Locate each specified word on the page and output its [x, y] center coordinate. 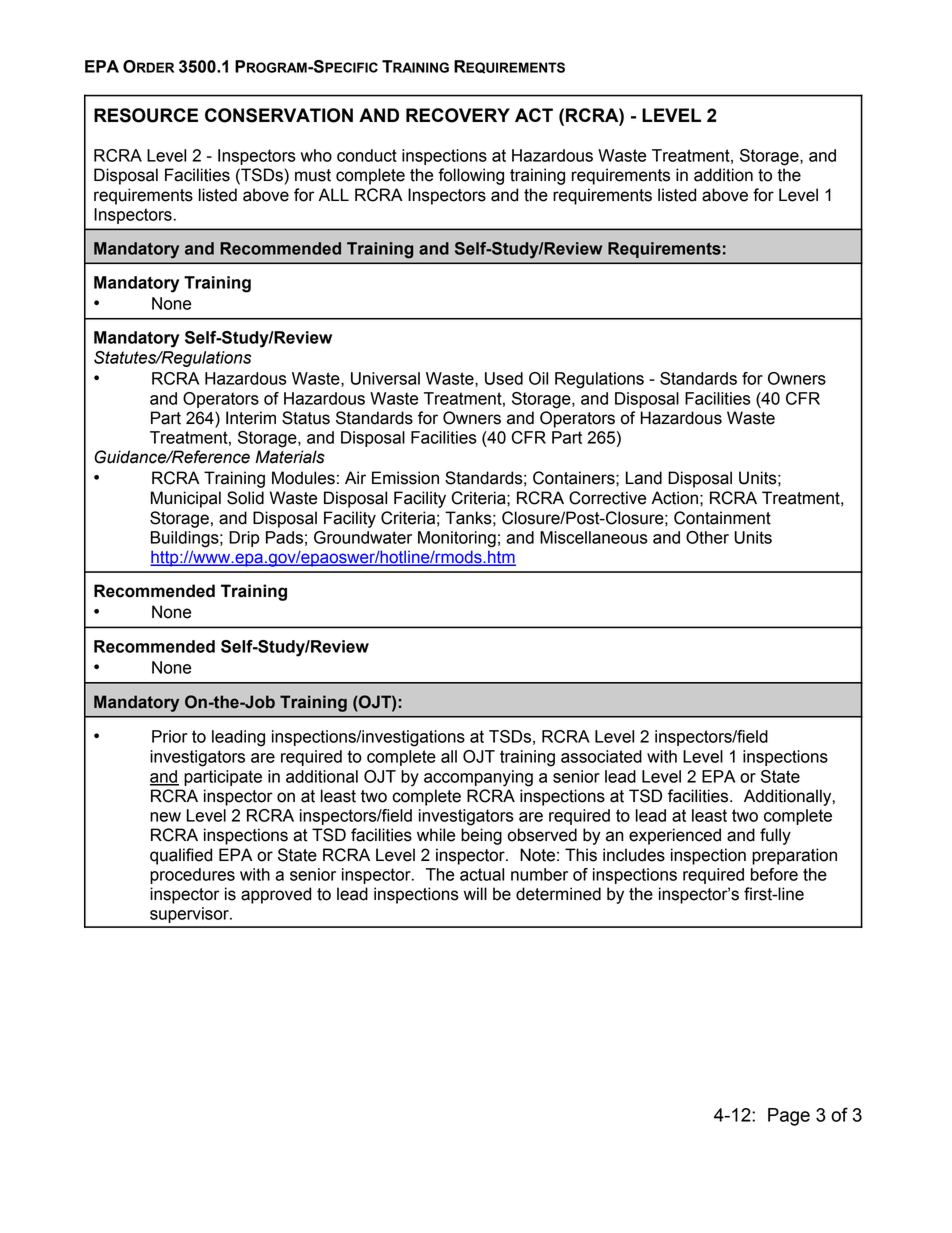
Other [707, 537]
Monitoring [457, 539]
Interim [251, 418]
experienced [675, 836]
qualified [181, 856]
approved [276, 895]
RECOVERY [458, 115]
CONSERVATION [279, 115]
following [471, 176]
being [481, 836]
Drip [244, 539]
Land [644, 478]
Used [504, 378]
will [475, 893]
